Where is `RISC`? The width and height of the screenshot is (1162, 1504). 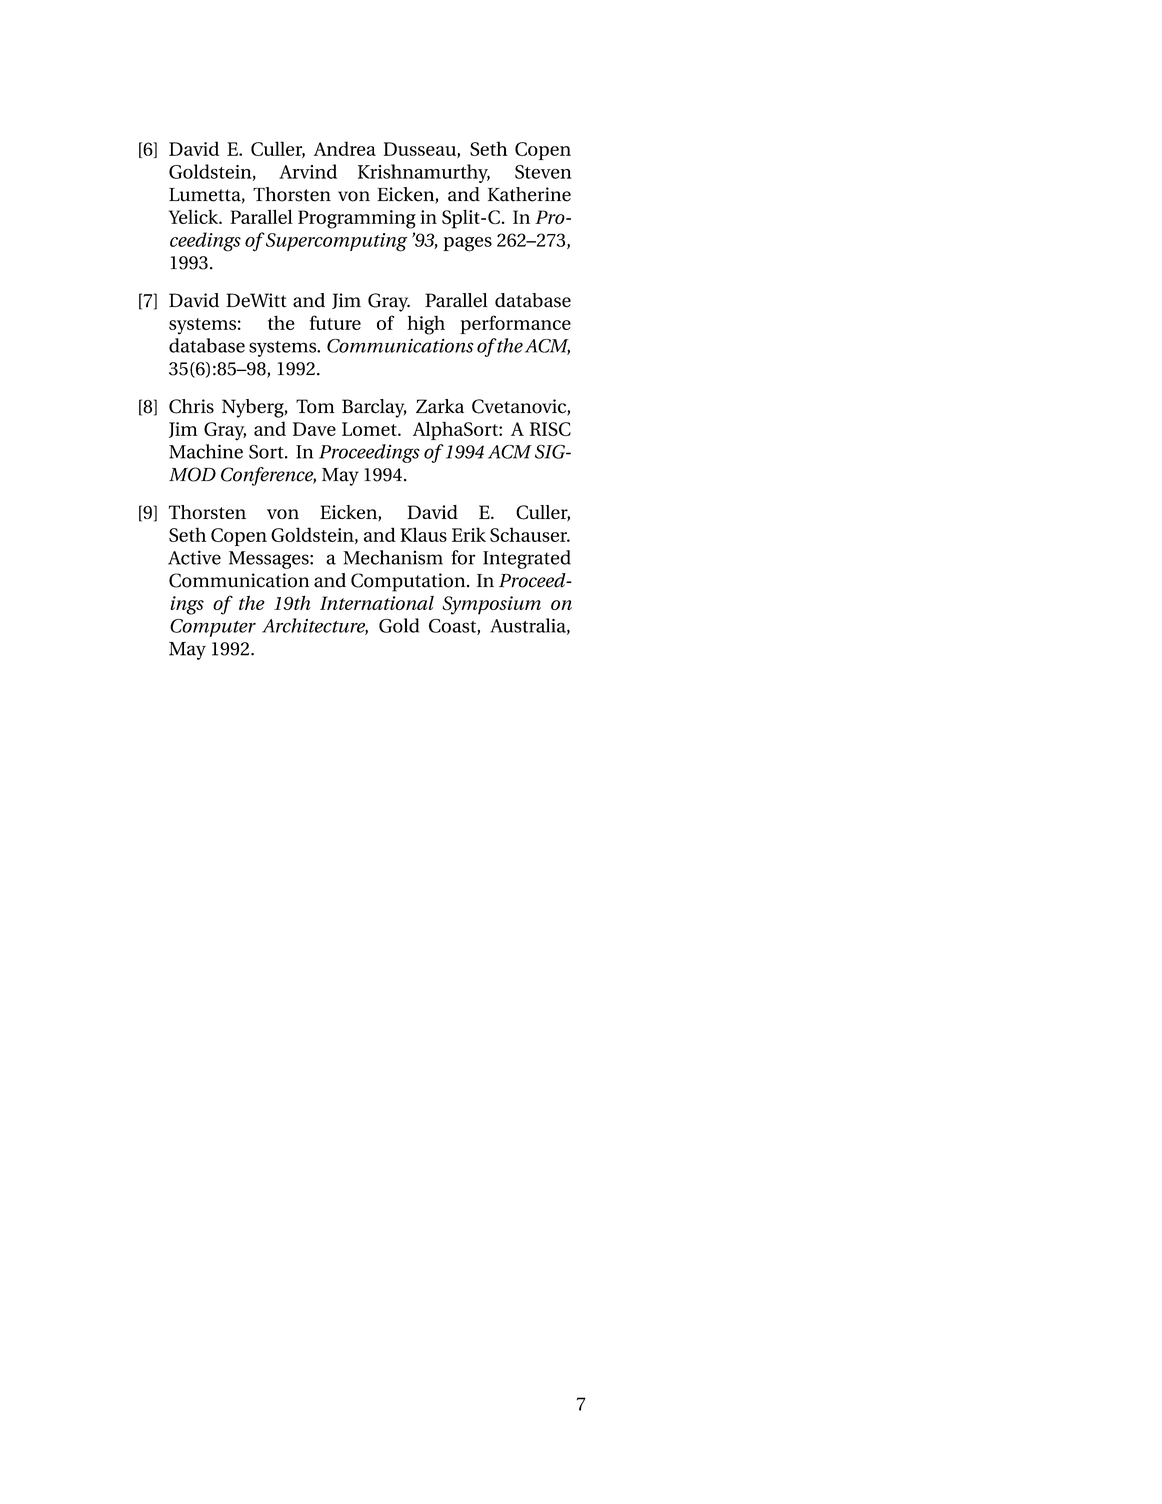 RISC is located at coordinates (550, 429).
